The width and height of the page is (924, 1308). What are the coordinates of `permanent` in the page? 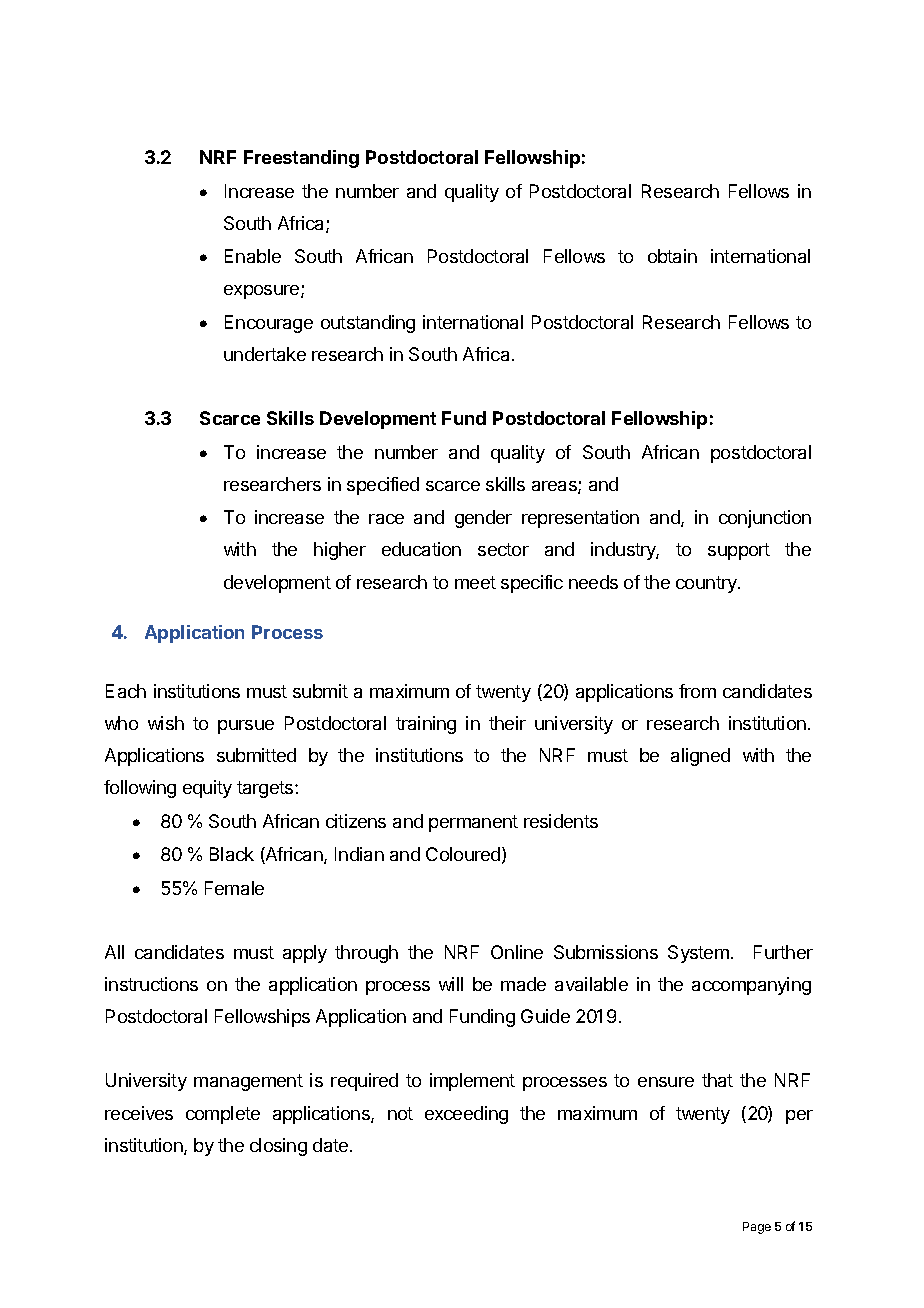 It's located at (473, 823).
